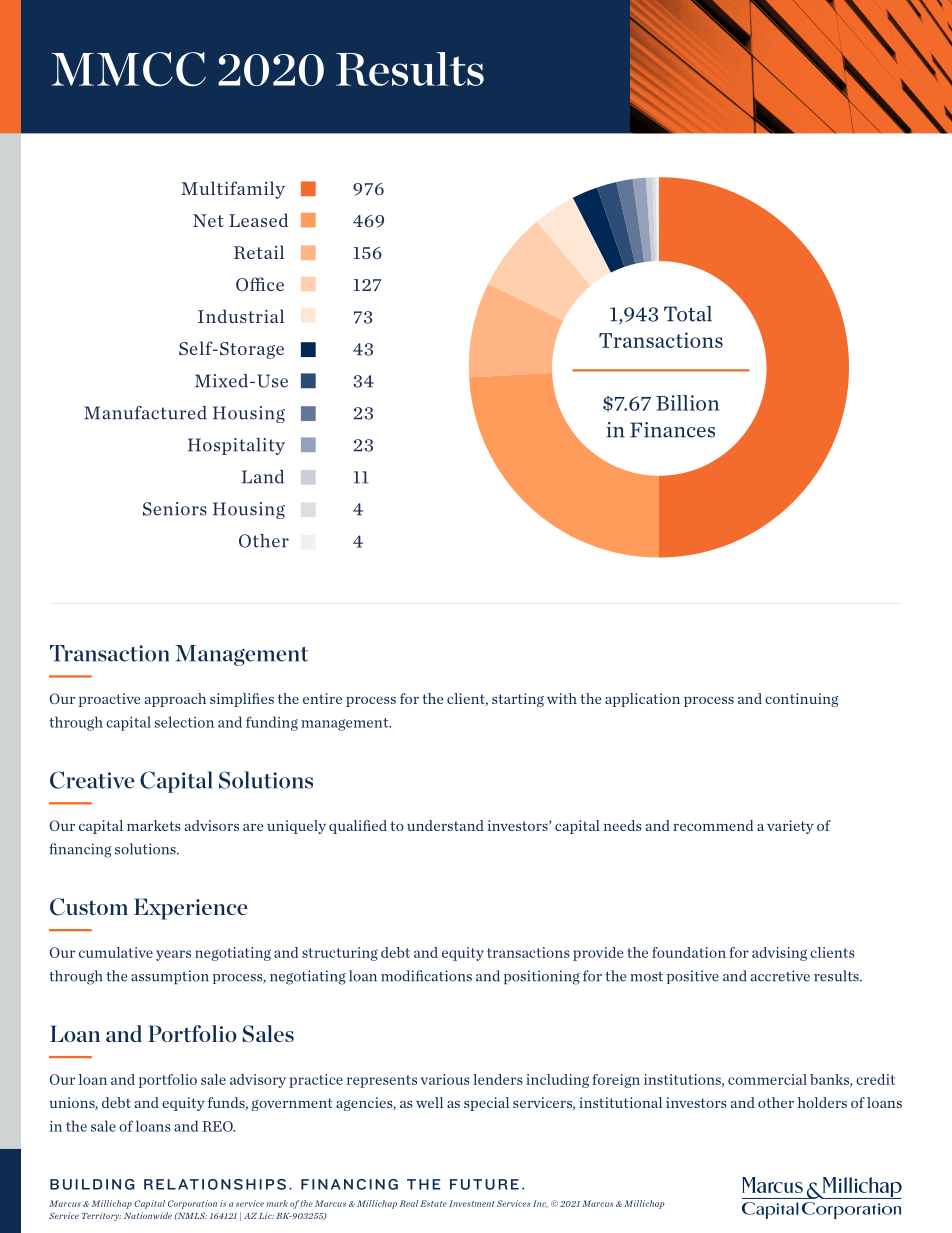 The image size is (952, 1233). What do you see at coordinates (192, 1204) in the document?
I see `Corporation` at bounding box center [192, 1204].
